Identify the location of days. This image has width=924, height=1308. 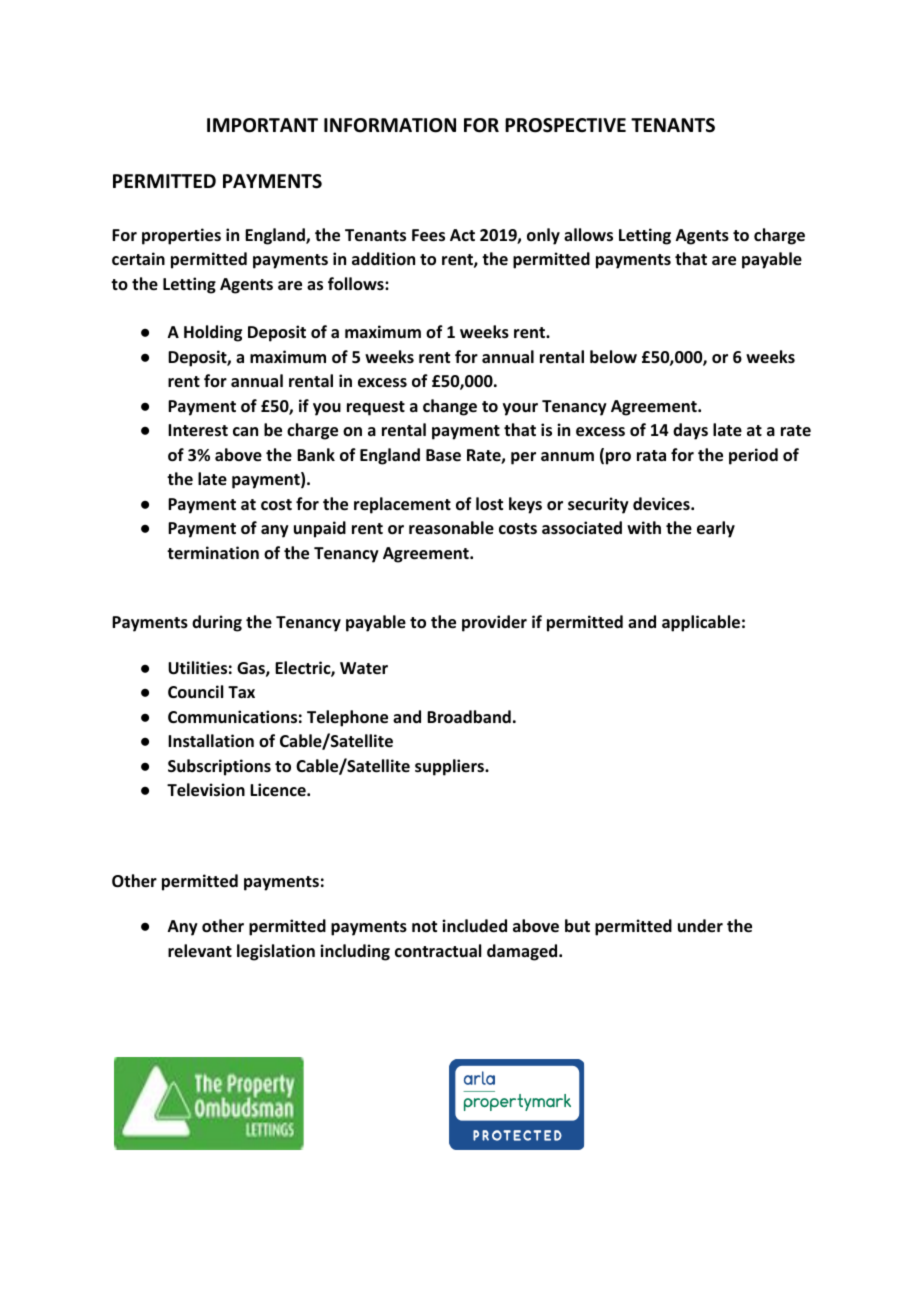
(690, 431).
